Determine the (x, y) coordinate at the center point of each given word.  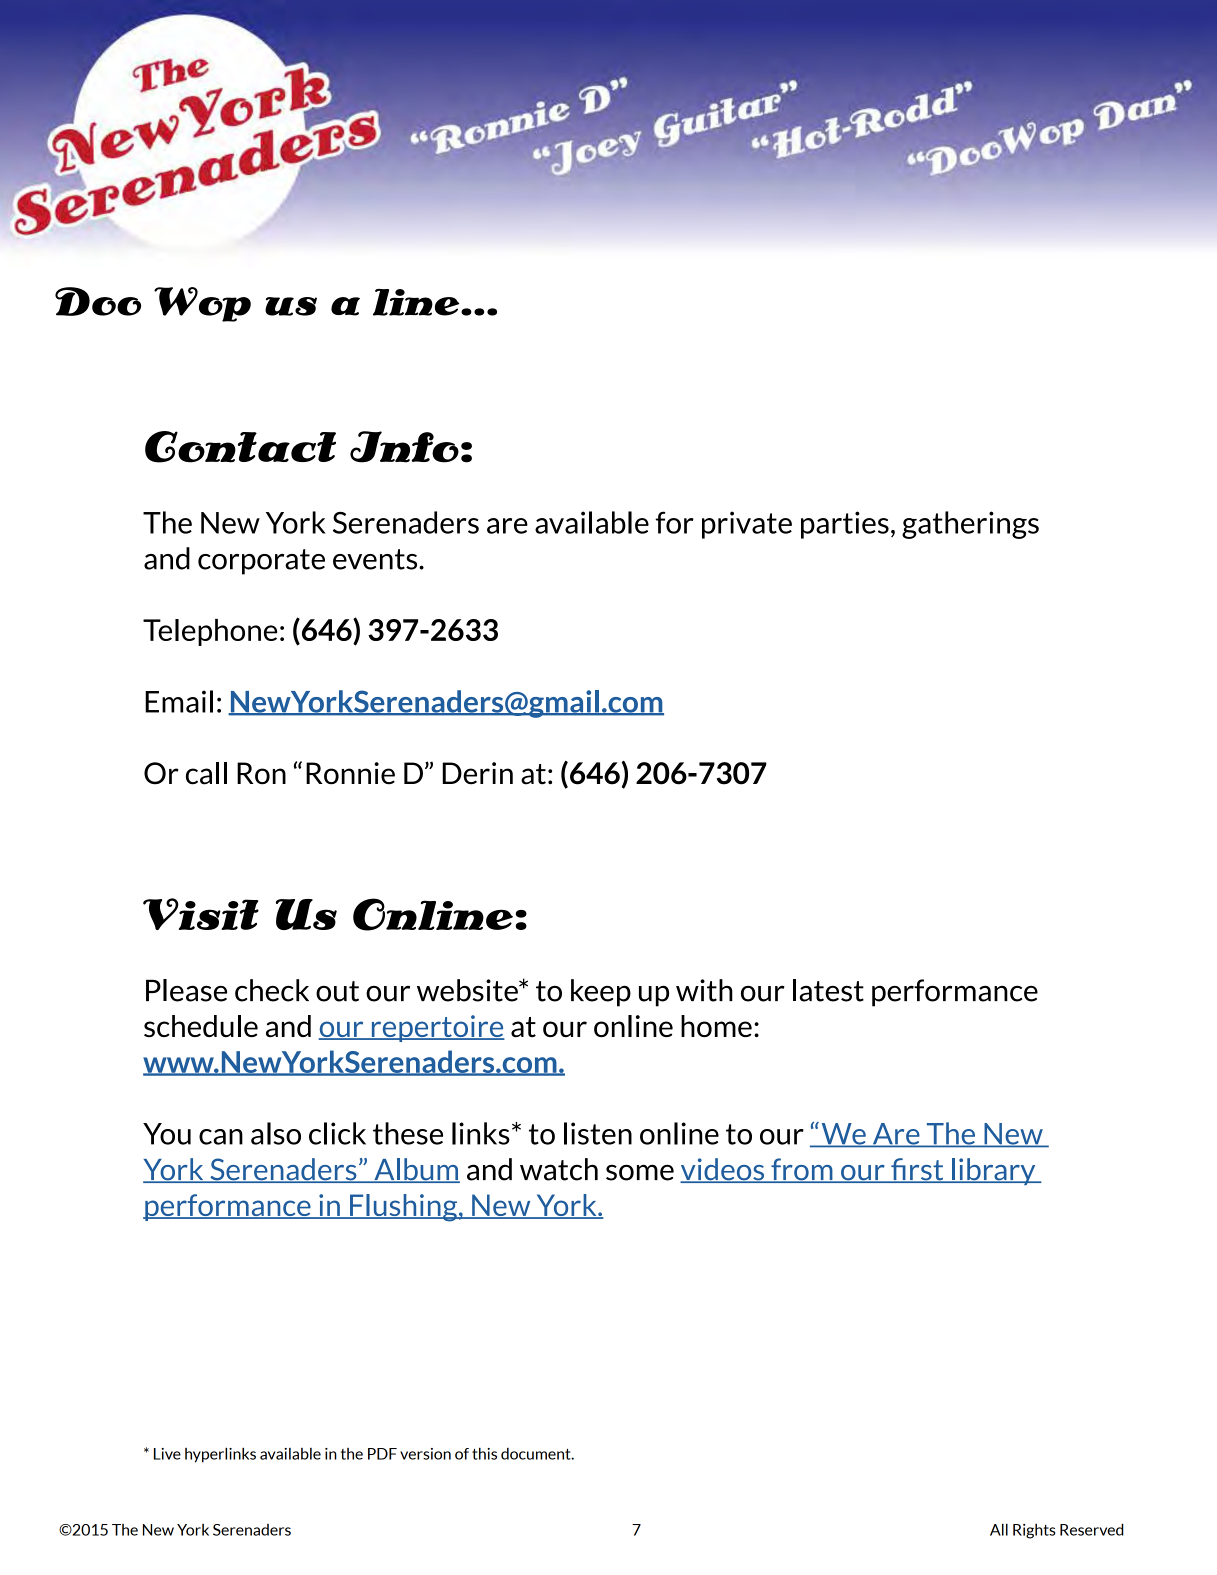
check (272, 990)
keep (601, 993)
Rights (1034, 1531)
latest (828, 990)
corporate (261, 562)
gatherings (970, 525)
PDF (382, 1454)
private (747, 525)
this (484, 1454)
